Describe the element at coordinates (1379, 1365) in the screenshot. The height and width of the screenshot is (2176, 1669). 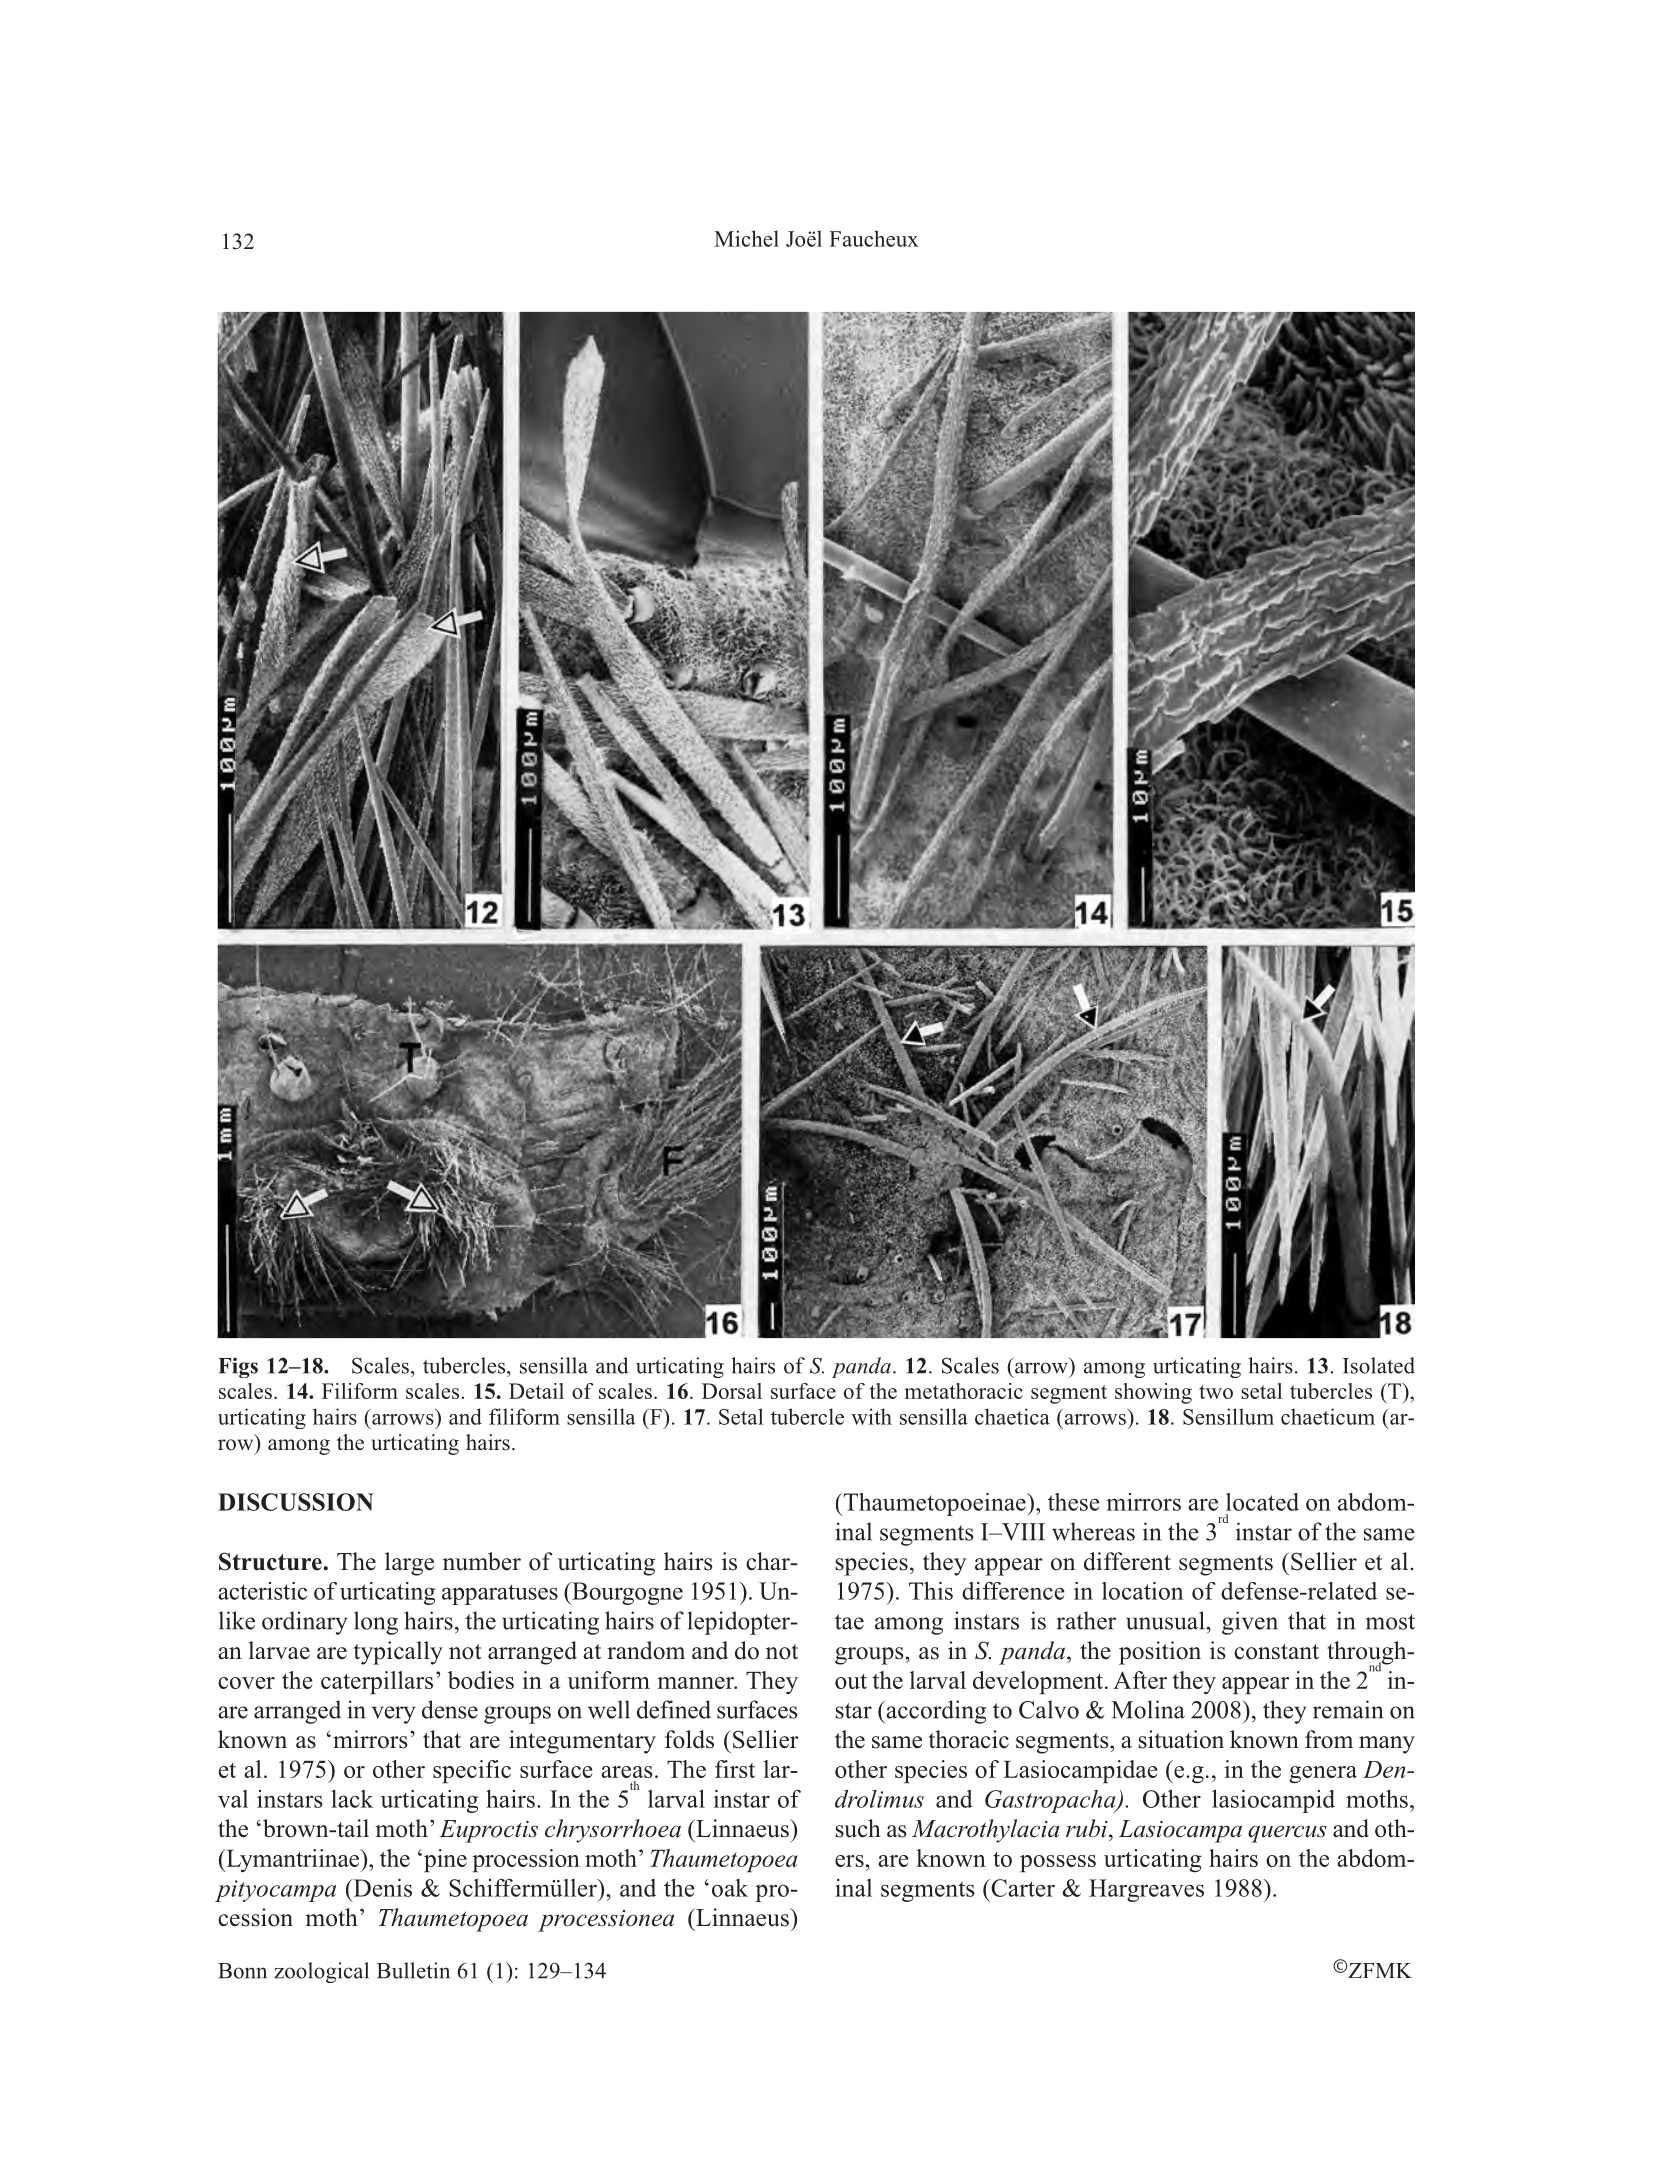
I see `Isolated` at that location.
